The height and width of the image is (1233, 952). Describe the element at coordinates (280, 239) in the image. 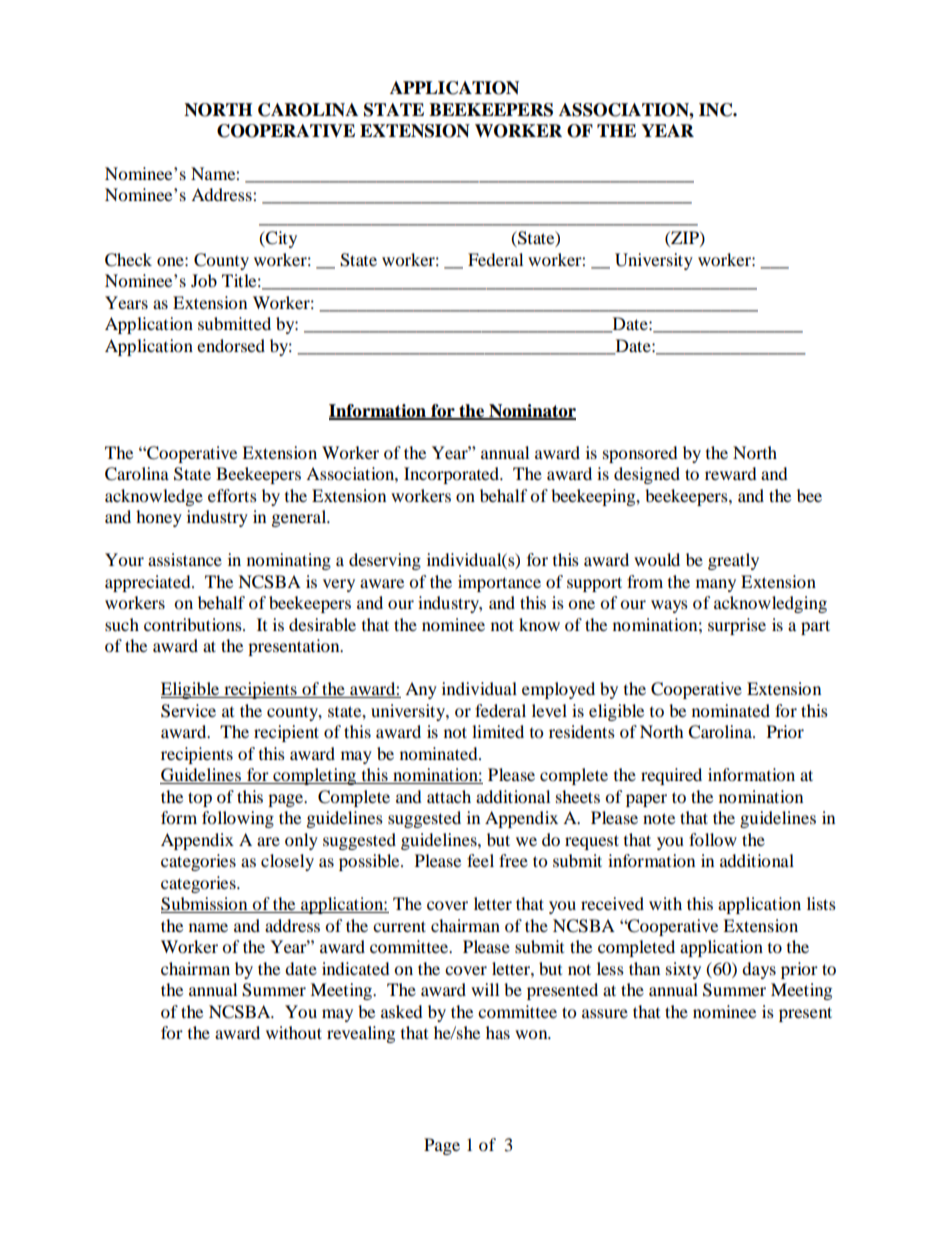

I see `City` at that location.
